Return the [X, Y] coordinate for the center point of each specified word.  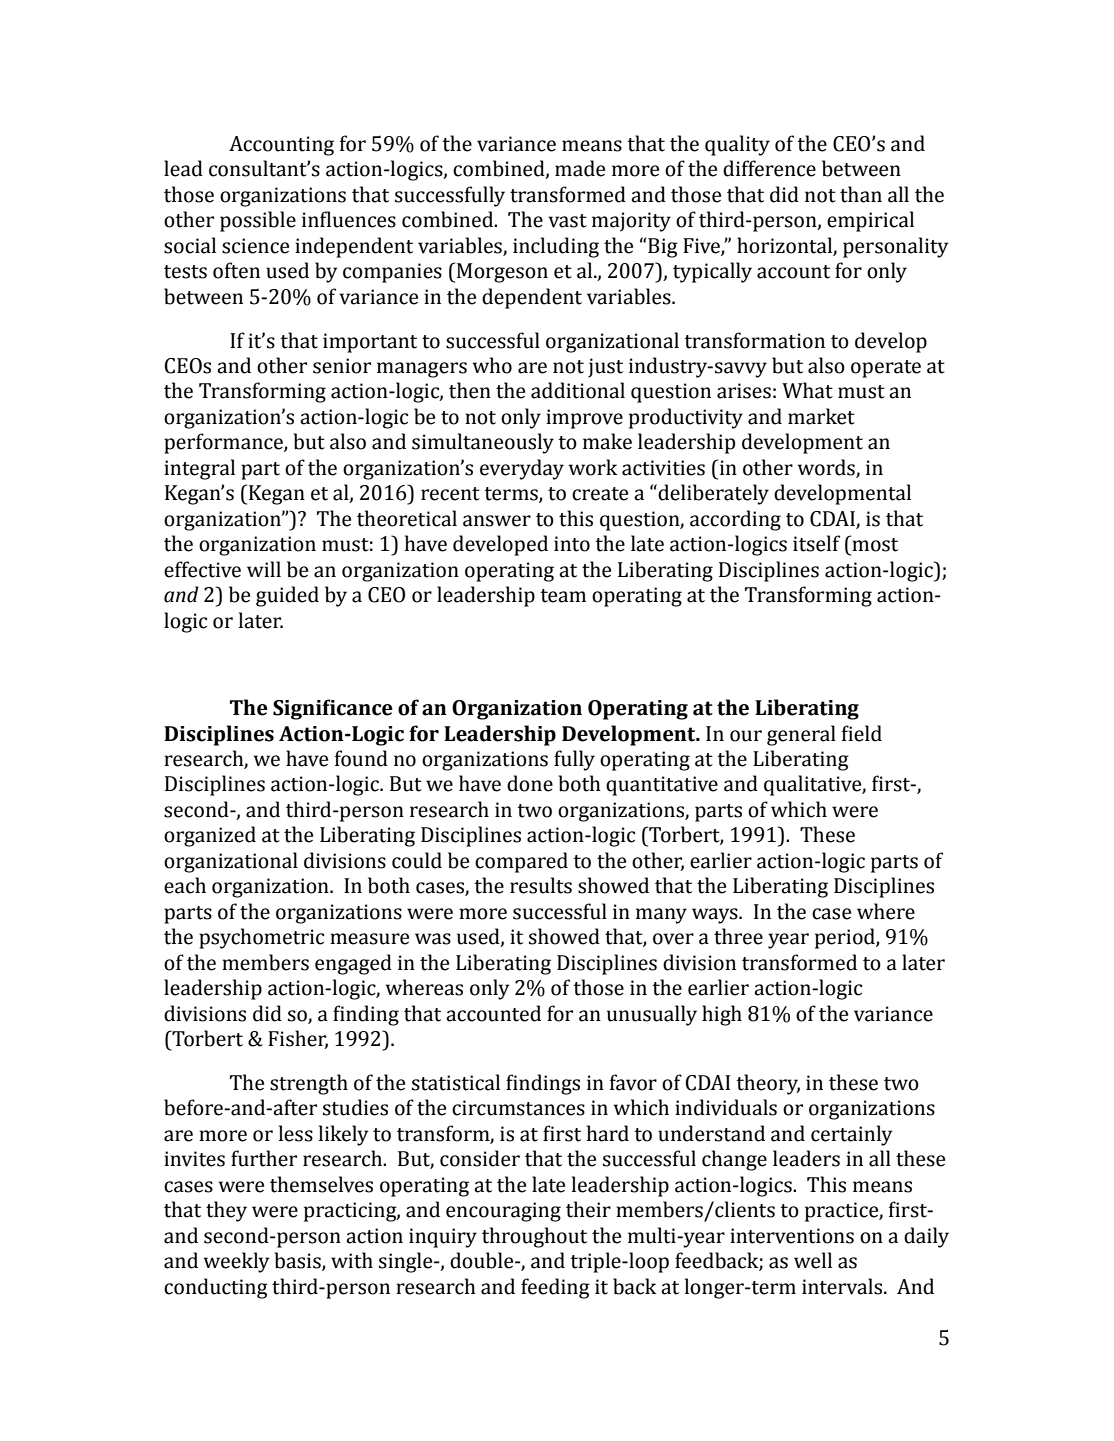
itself [816, 543]
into [572, 544]
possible [258, 221]
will [264, 569]
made [580, 168]
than [861, 194]
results [541, 885]
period [846, 938]
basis [298, 1261]
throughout [534, 1237]
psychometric [261, 938]
